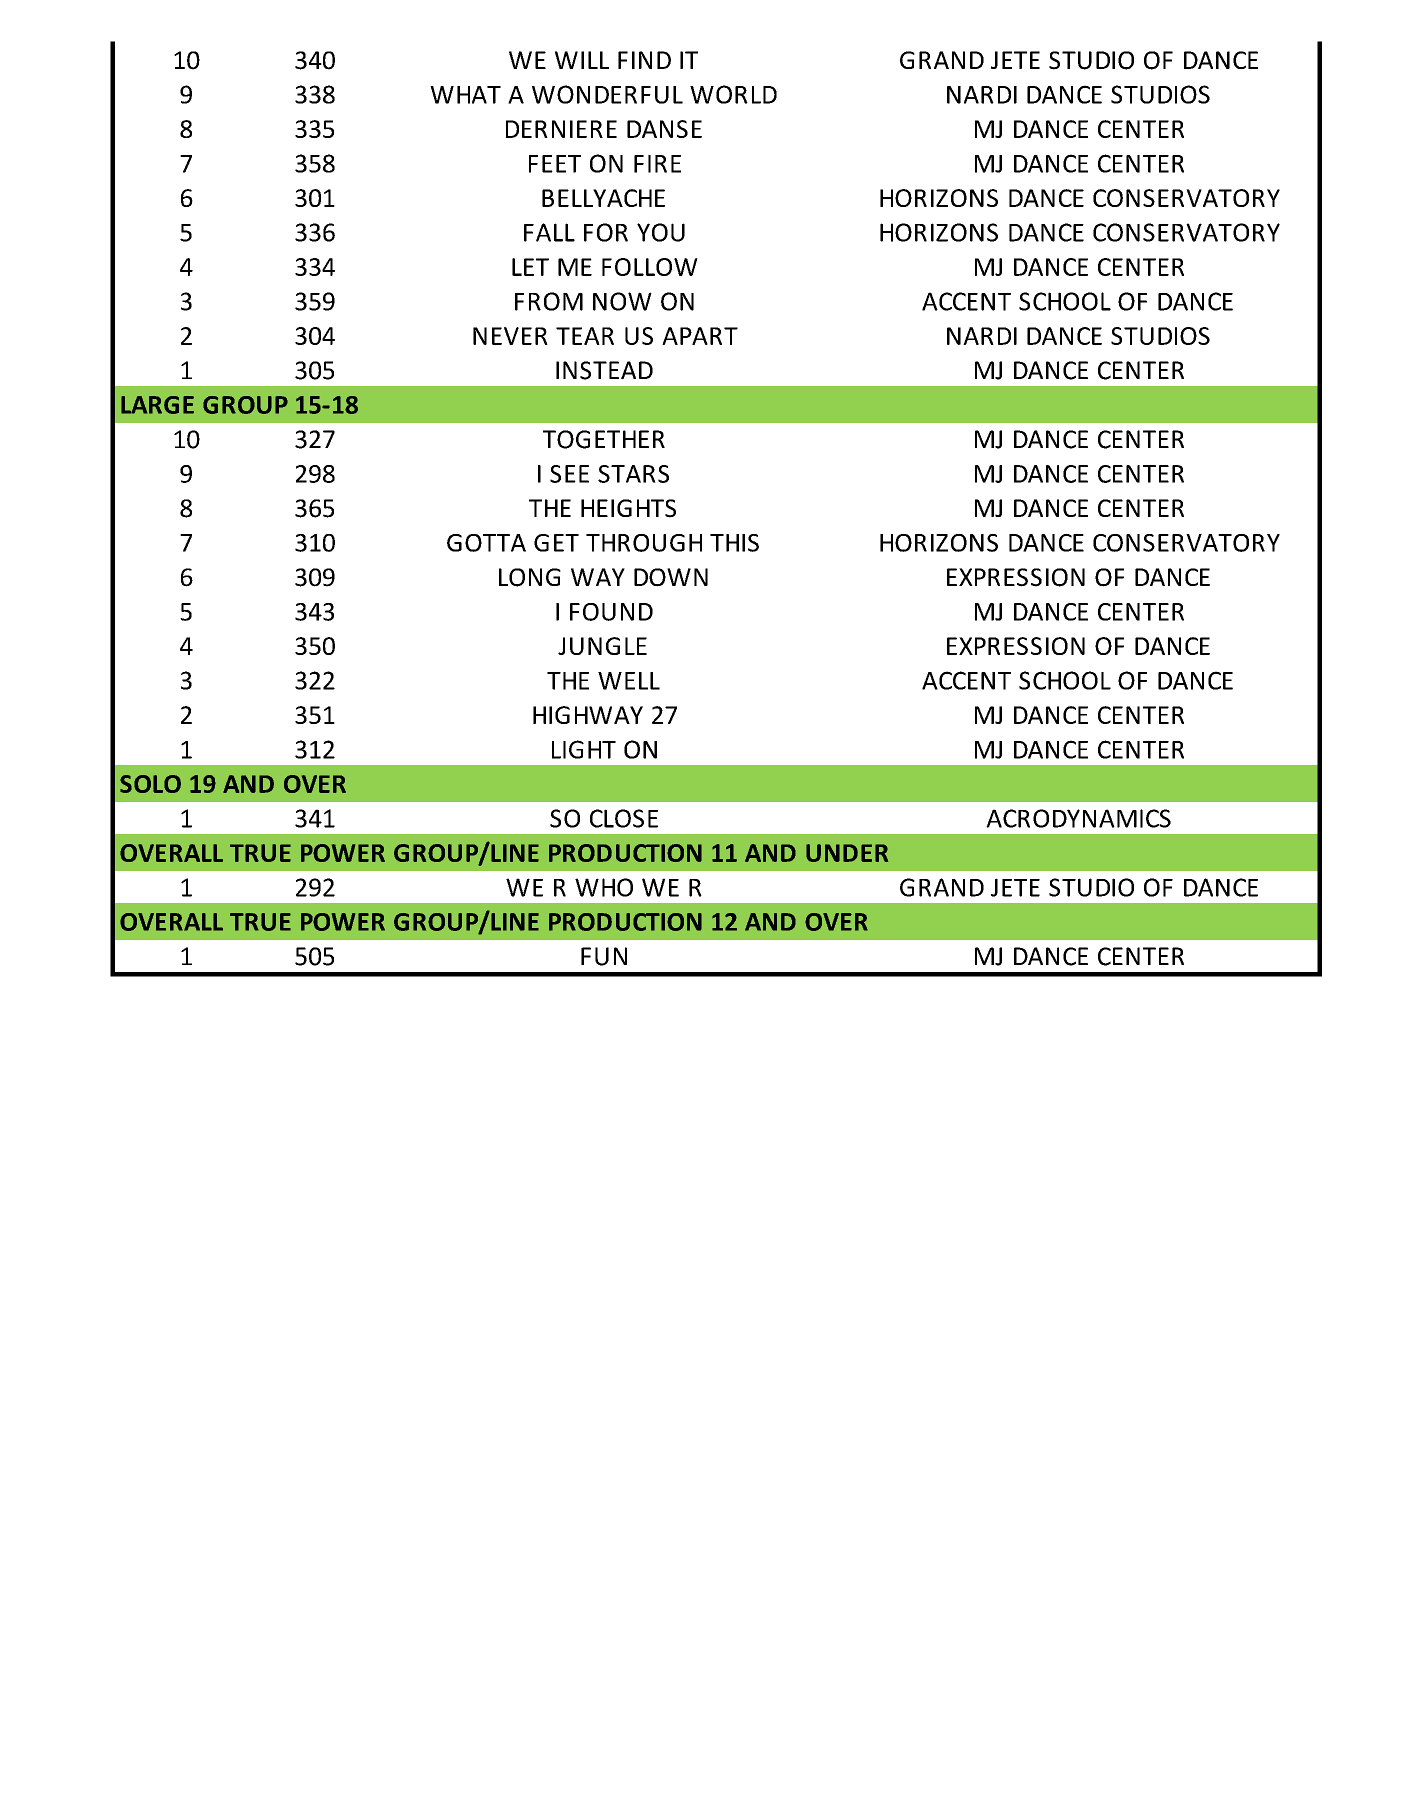 This document has width=1407, height=1820. What do you see at coordinates (604, 887) in the document?
I see `WHO` at bounding box center [604, 887].
